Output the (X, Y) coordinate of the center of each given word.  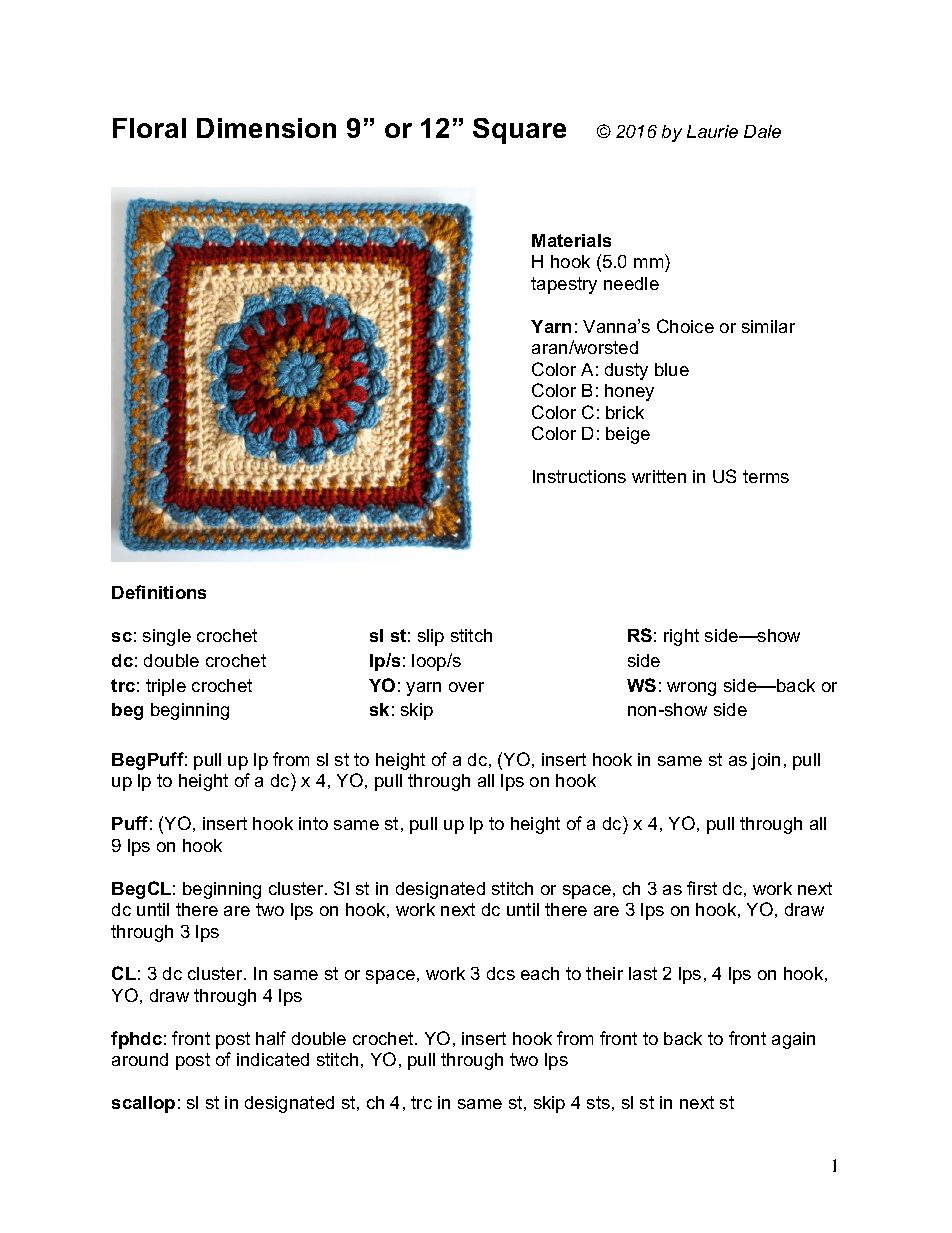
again (793, 1040)
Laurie (712, 131)
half (271, 1038)
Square (519, 131)
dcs (501, 973)
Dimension (266, 128)
